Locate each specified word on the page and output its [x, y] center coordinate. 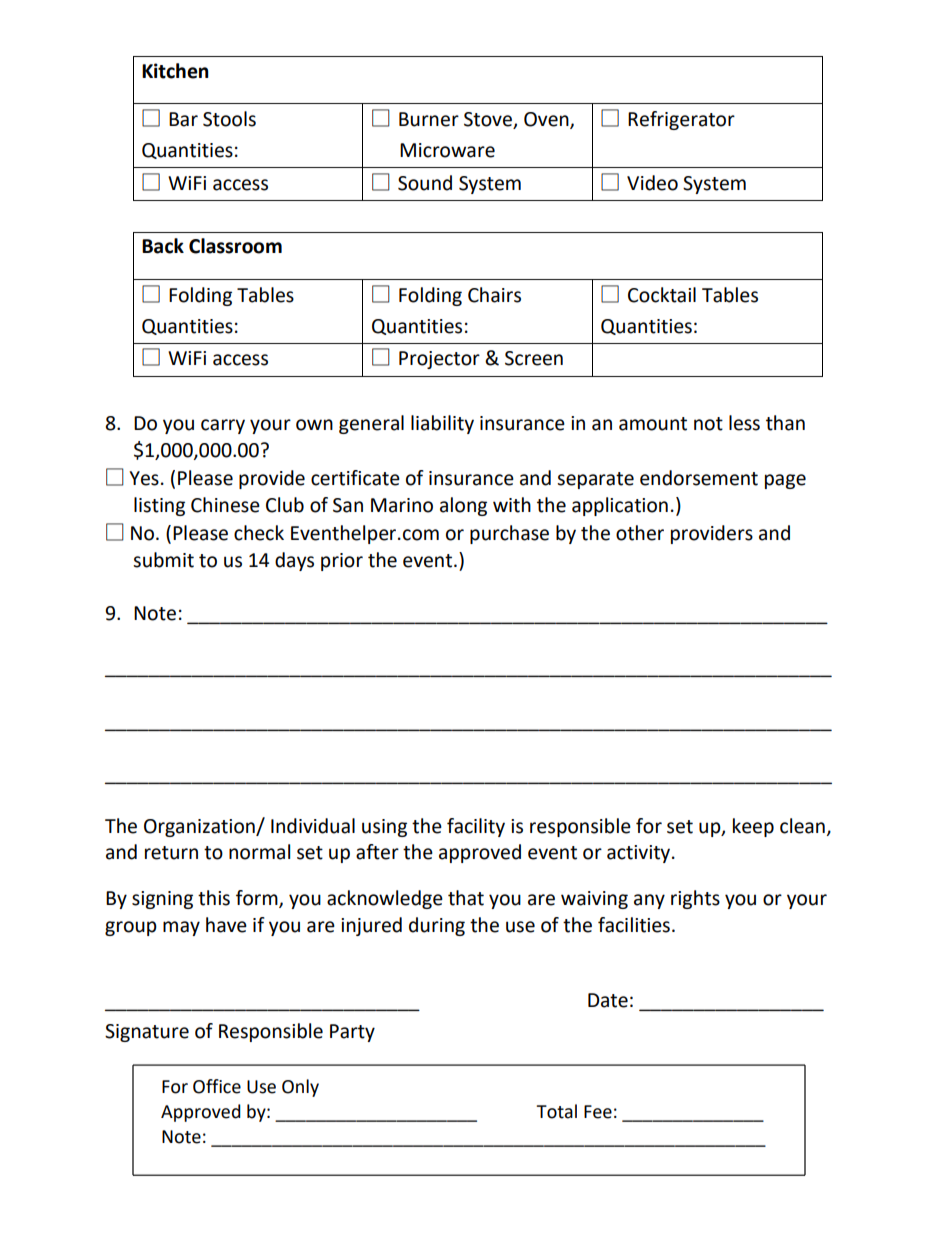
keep [753, 827]
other [640, 533]
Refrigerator [681, 120]
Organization [200, 828]
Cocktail [662, 295]
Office [217, 1086]
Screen [534, 358]
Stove [488, 119]
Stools [229, 119]
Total [556, 1111]
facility [476, 827]
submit [163, 560]
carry [223, 426]
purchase [509, 534]
